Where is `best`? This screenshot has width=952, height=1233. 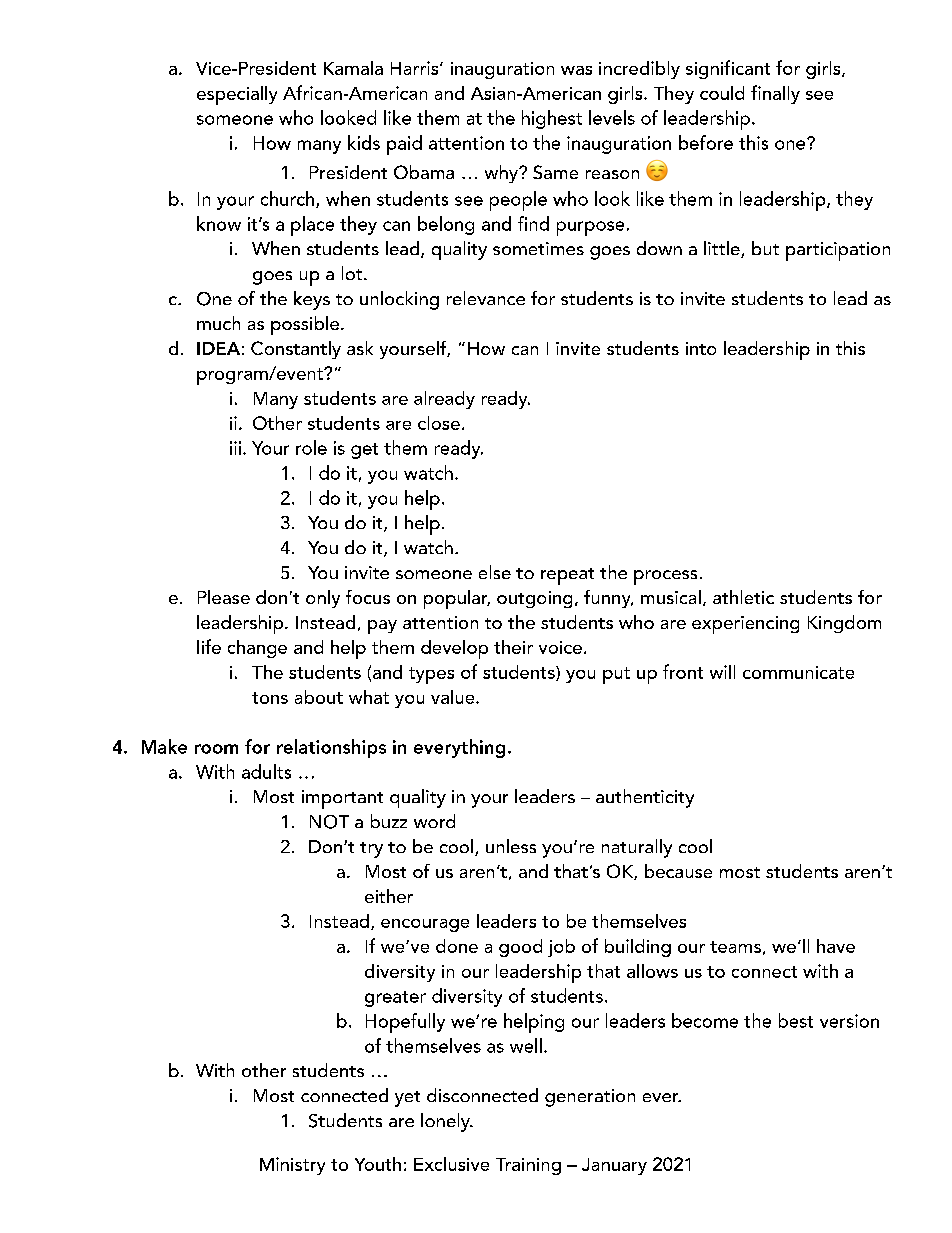
best is located at coordinates (796, 1020).
